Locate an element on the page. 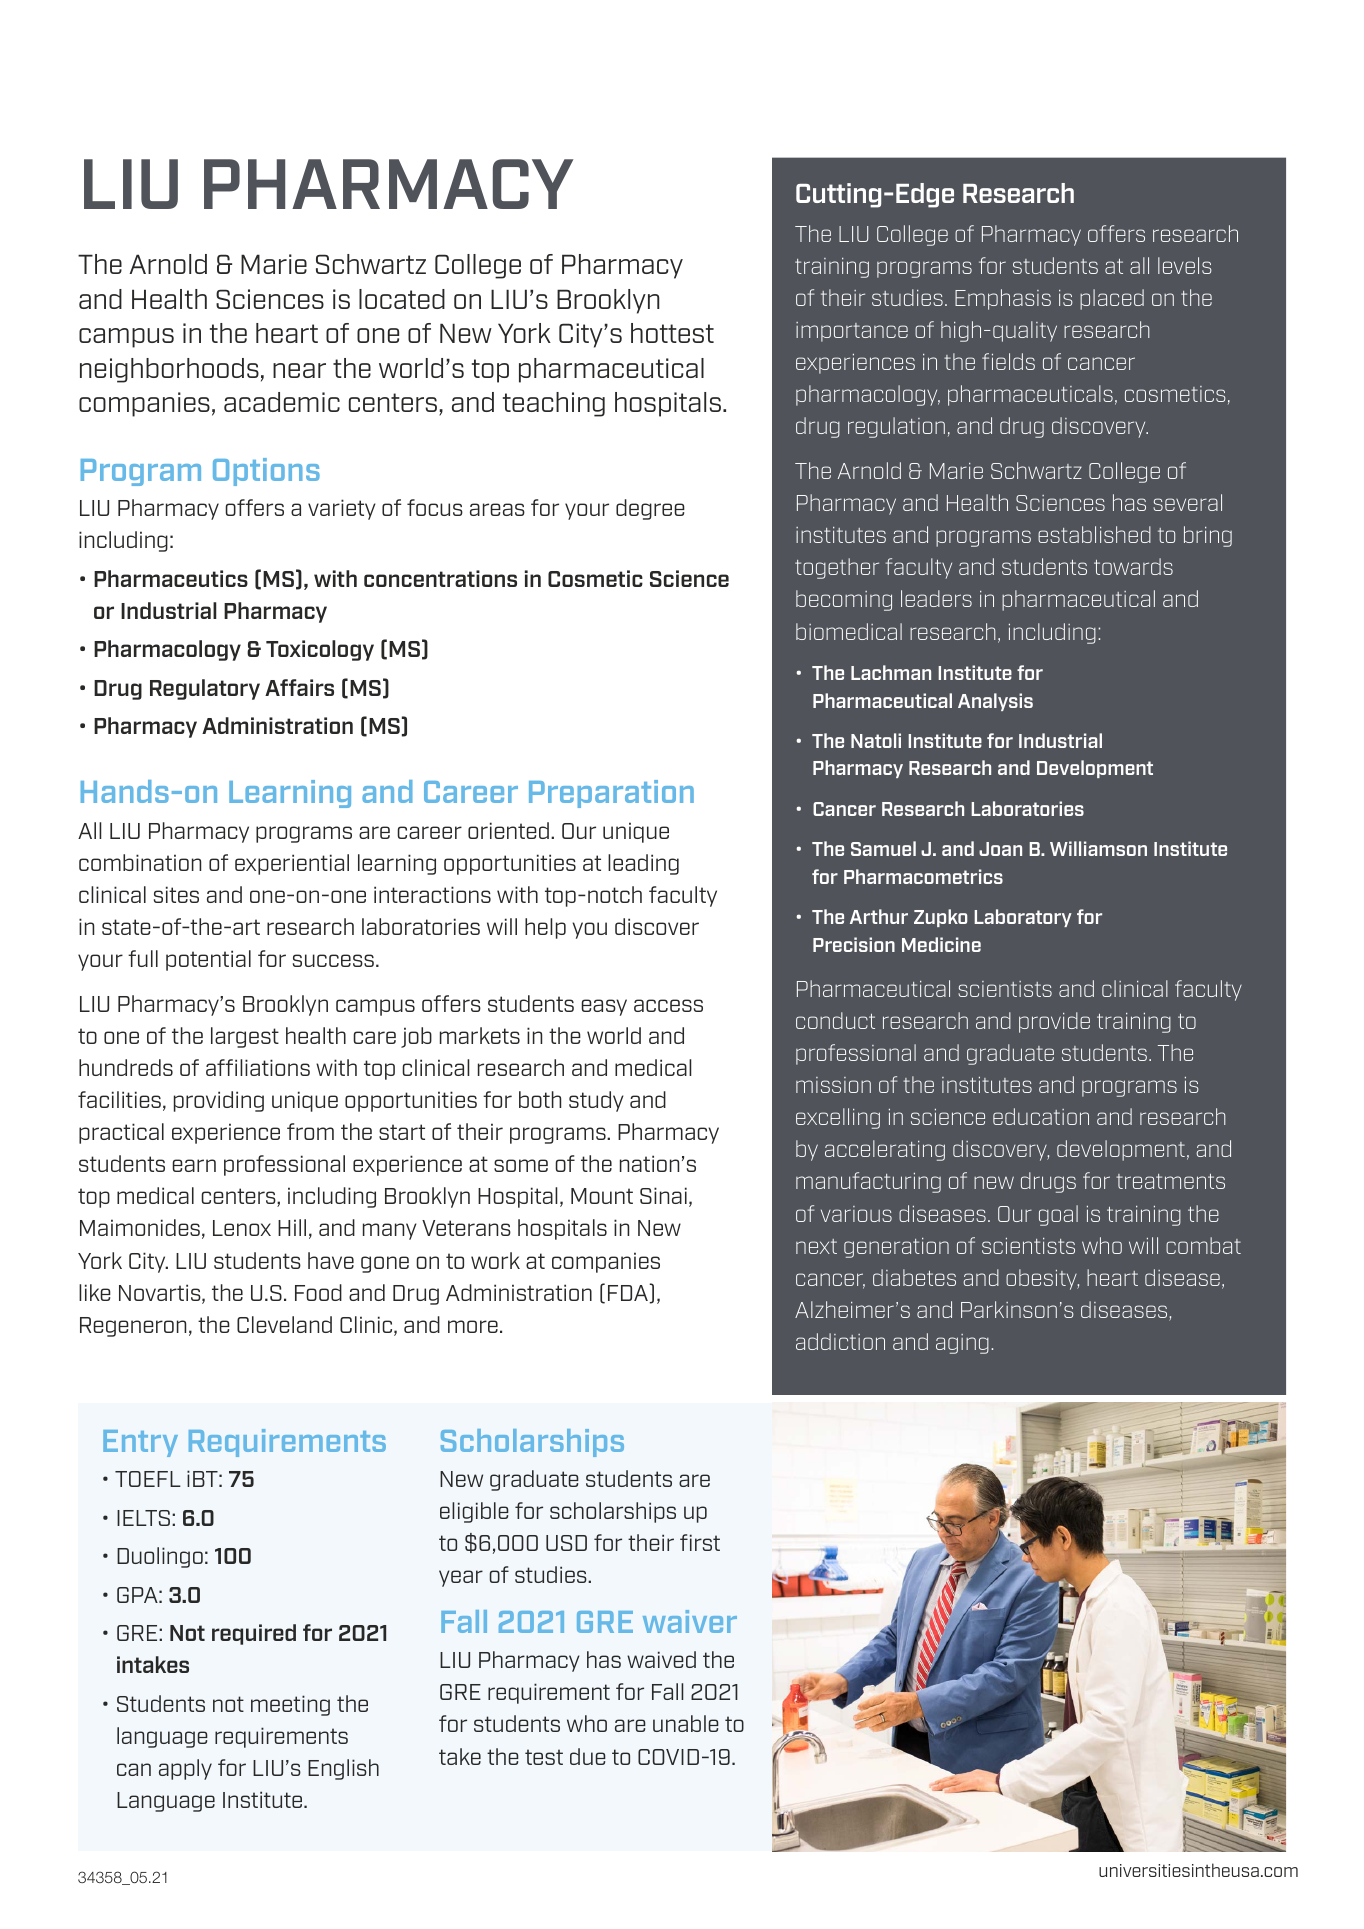 This document has width=1364, height=1929. meeting is located at coordinates (290, 1705).
